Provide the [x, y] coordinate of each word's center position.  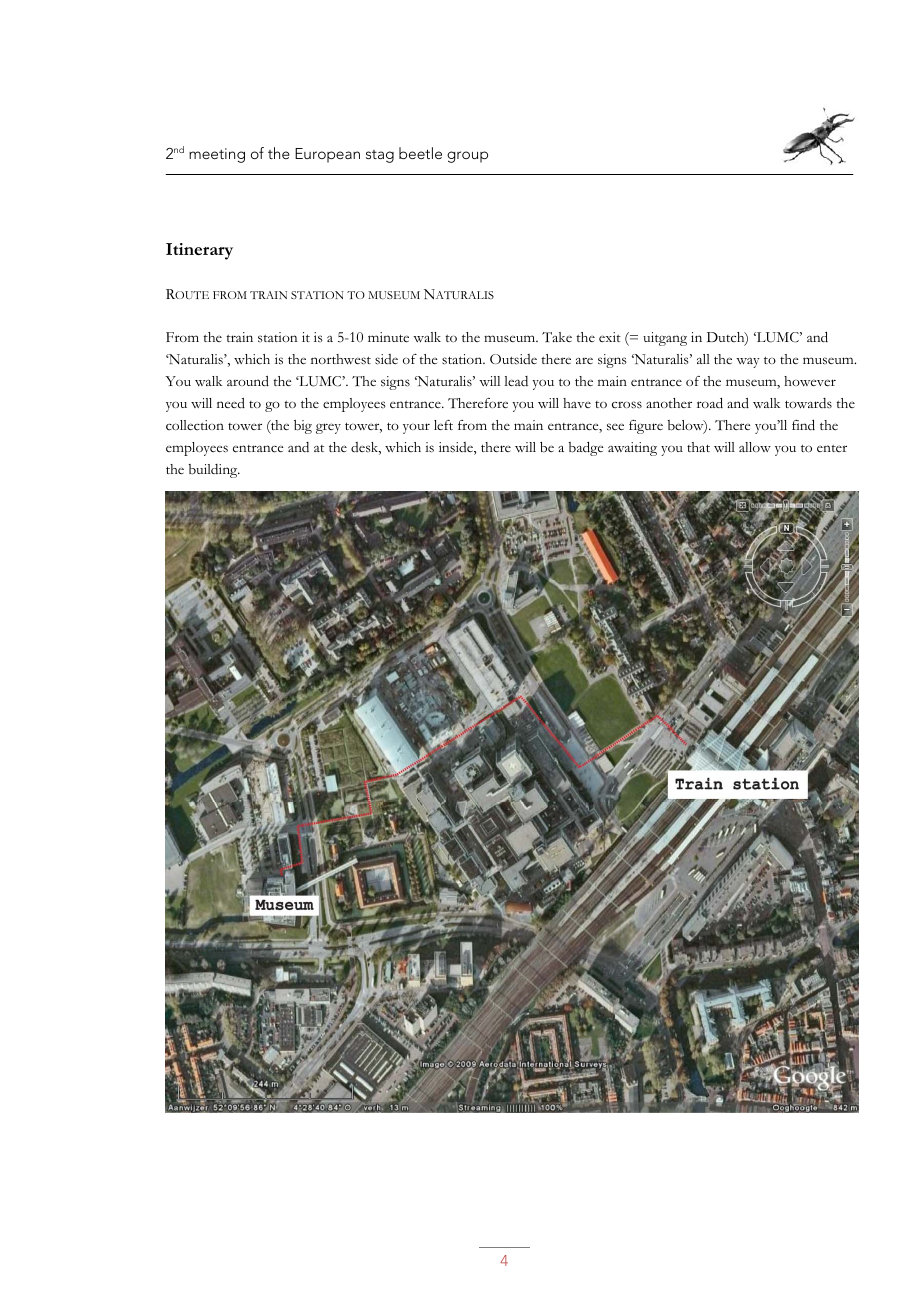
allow [755, 447]
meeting [217, 155]
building [214, 471]
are [584, 360]
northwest [341, 359]
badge [586, 448]
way [748, 363]
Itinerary [199, 251]
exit [610, 337]
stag [380, 156]
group [467, 157]
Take [557, 337]
